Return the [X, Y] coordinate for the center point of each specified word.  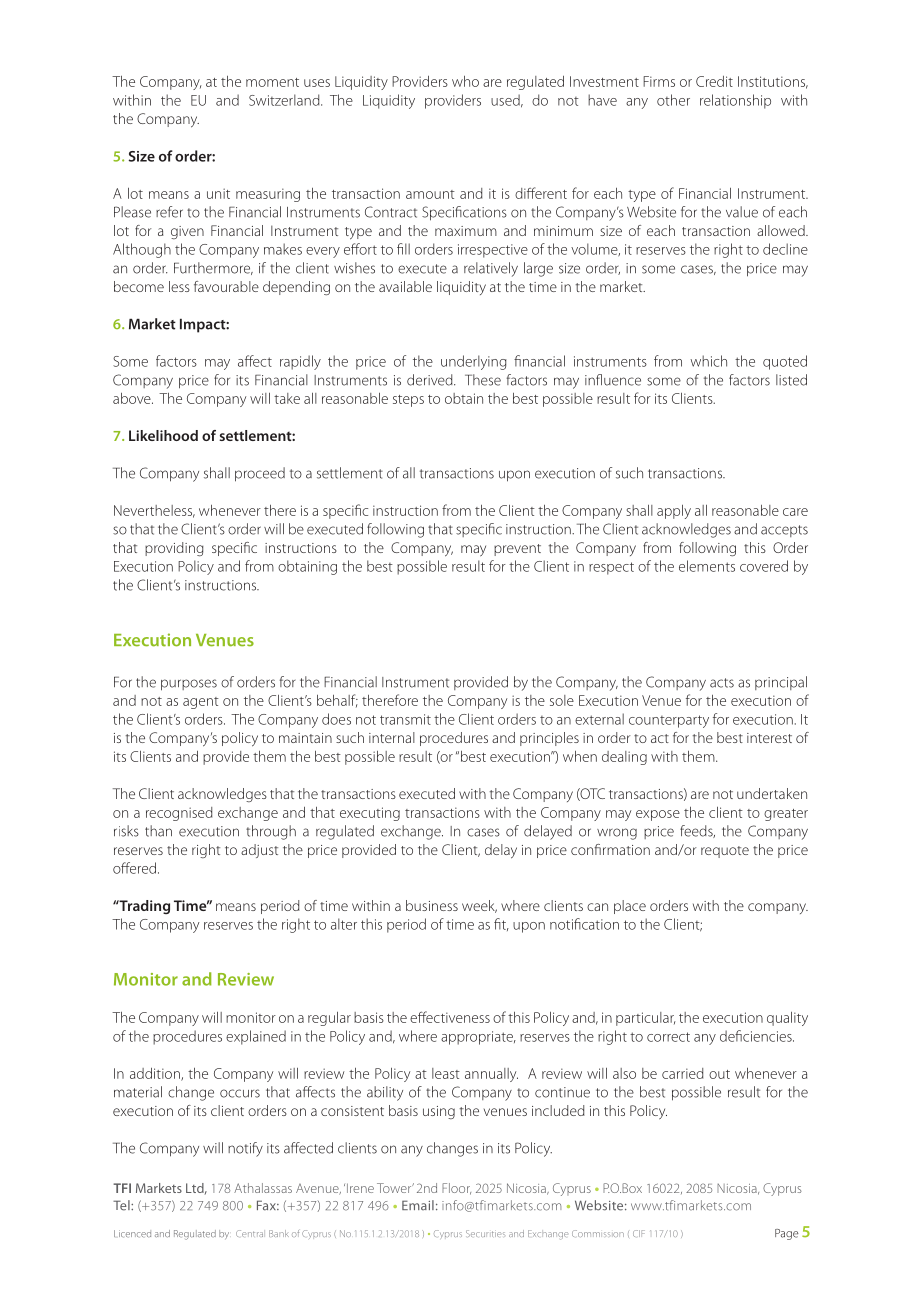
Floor [456, 1189]
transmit [405, 719]
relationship [735, 101]
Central [250, 1233]
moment [272, 82]
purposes [189, 685]
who [465, 81]
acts [722, 683]
